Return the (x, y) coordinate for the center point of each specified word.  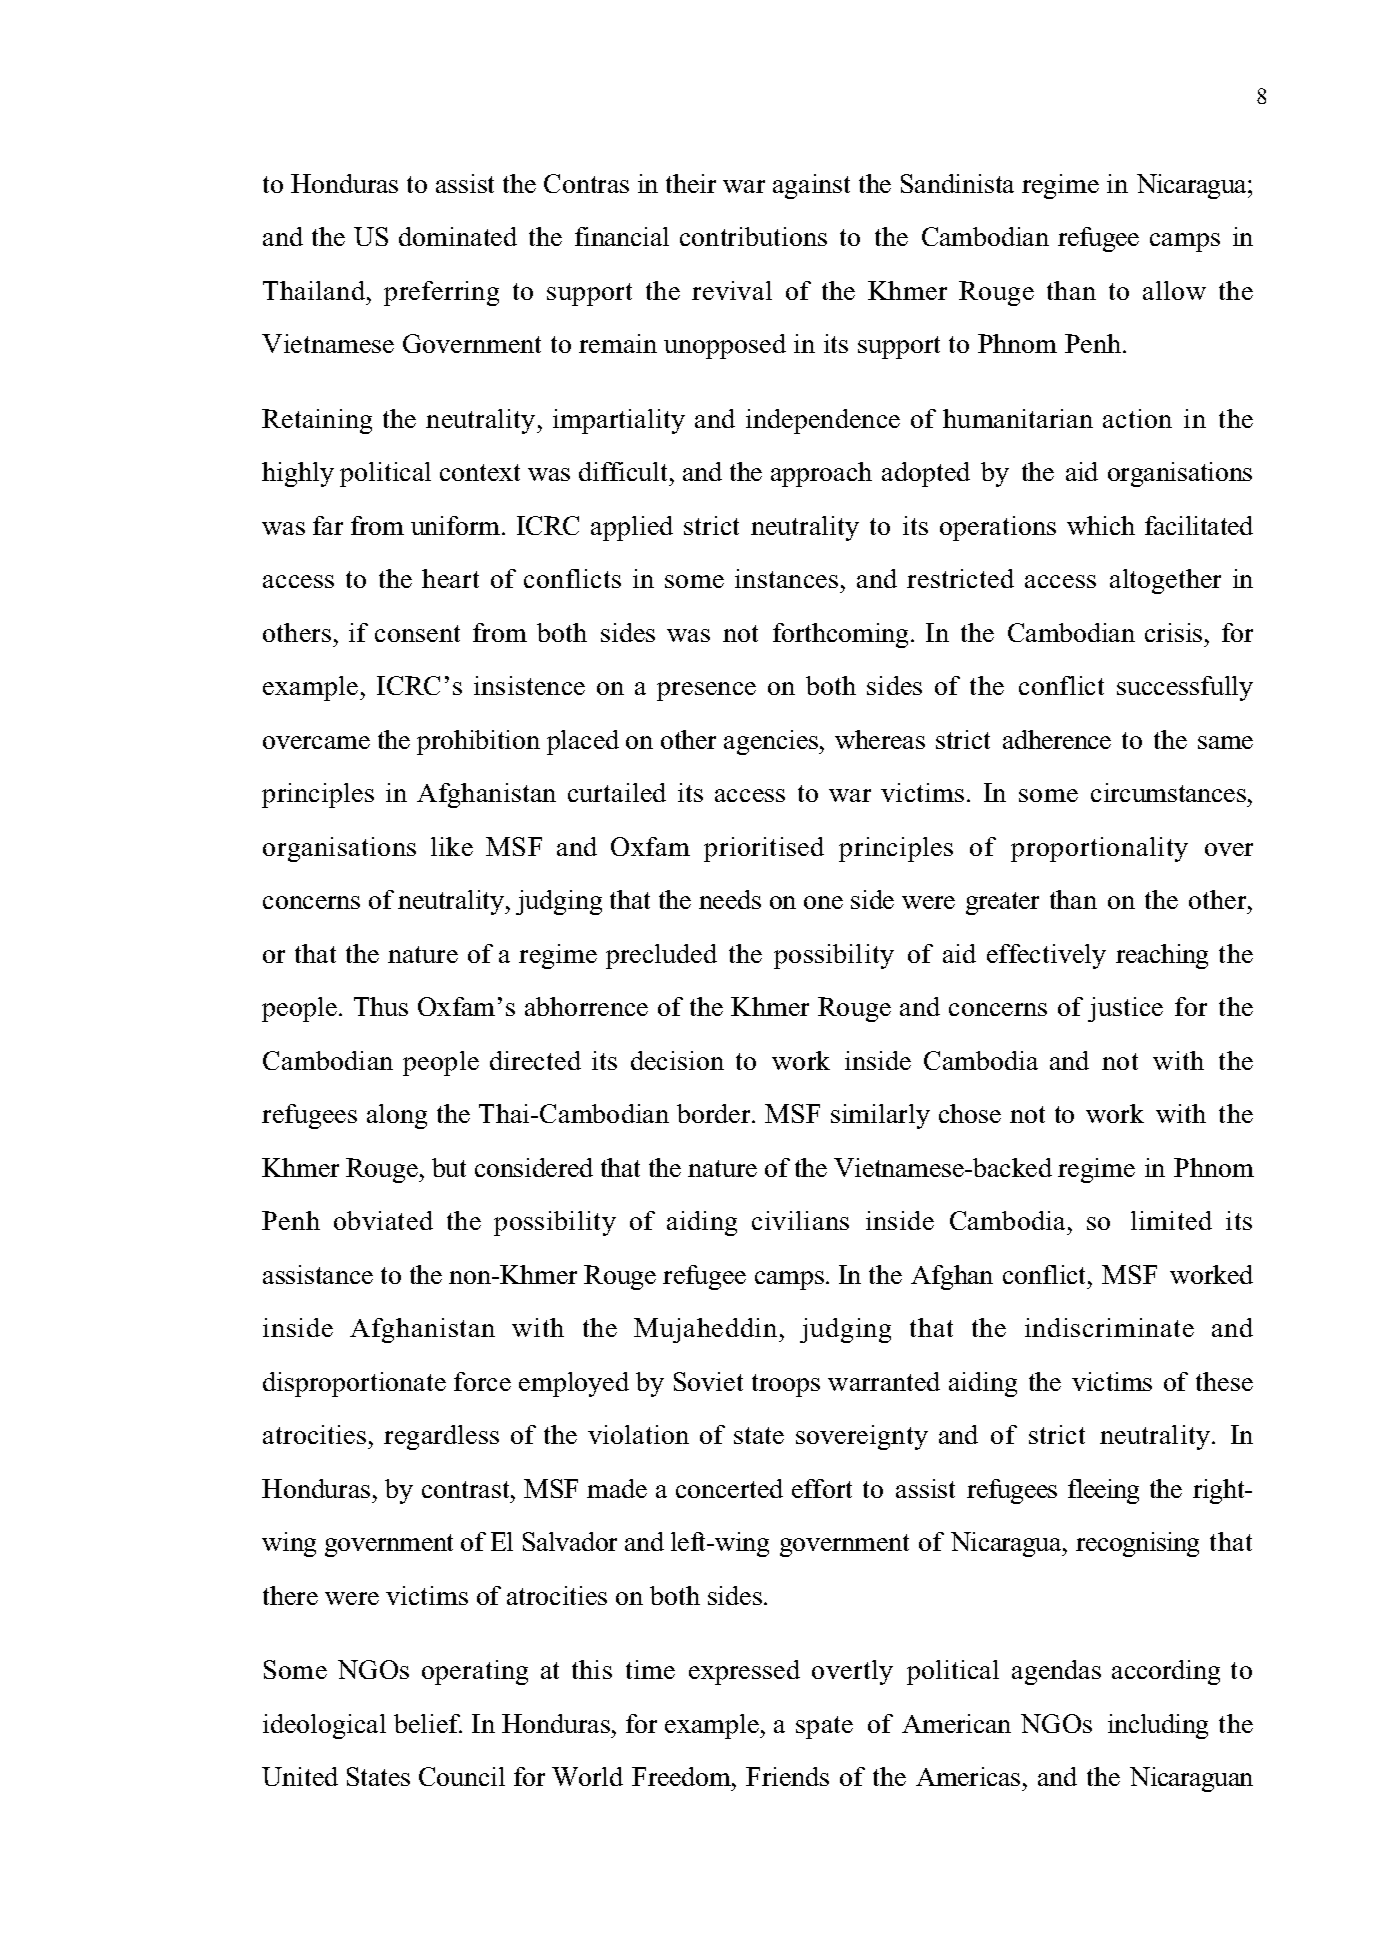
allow (1174, 290)
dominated (458, 236)
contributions (753, 236)
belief (428, 1723)
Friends (787, 1776)
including (1158, 1726)
